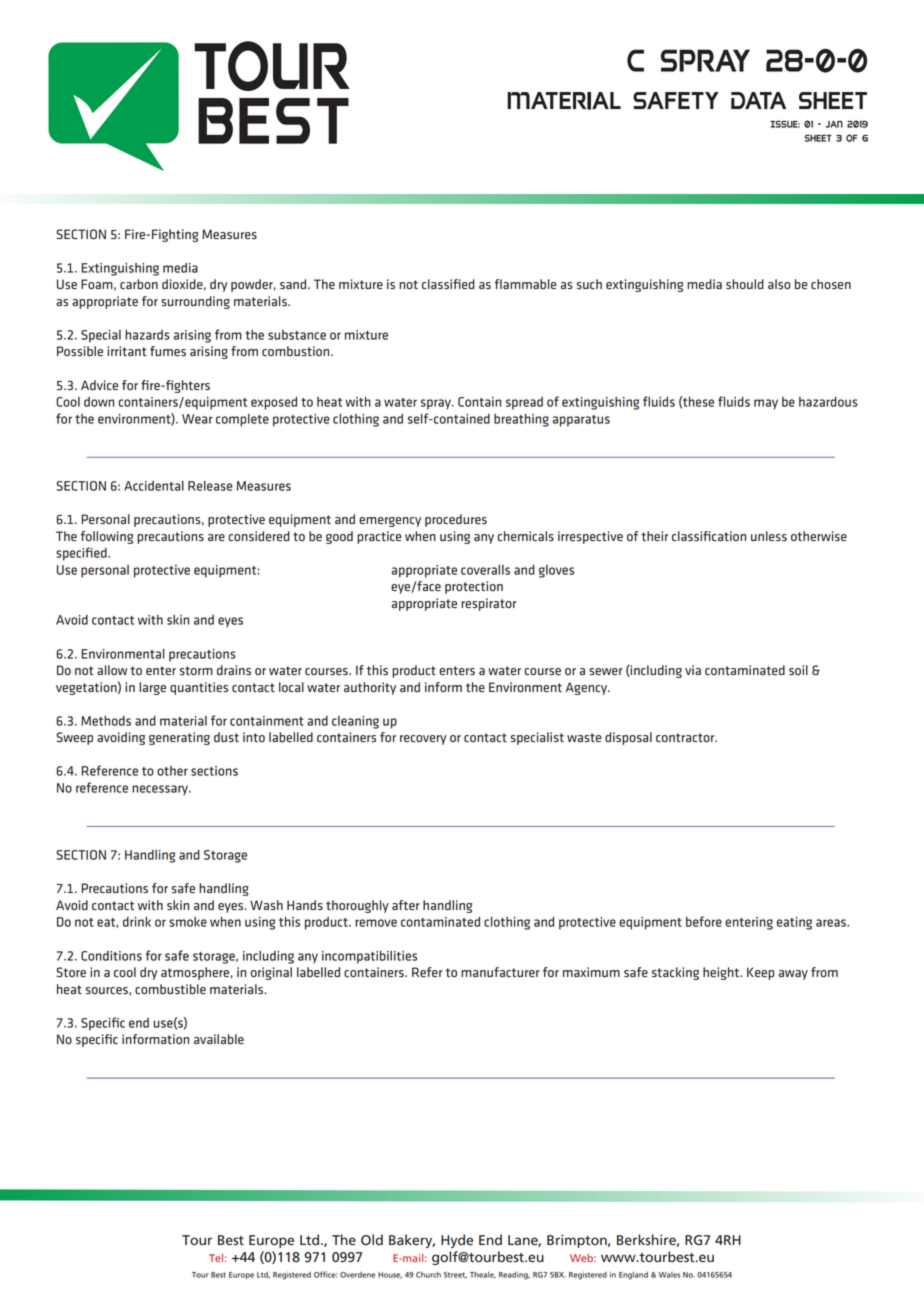 This screenshot has height=1308, width=924. What do you see at coordinates (448, 284) in the screenshot?
I see `classified` at bounding box center [448, 284].
